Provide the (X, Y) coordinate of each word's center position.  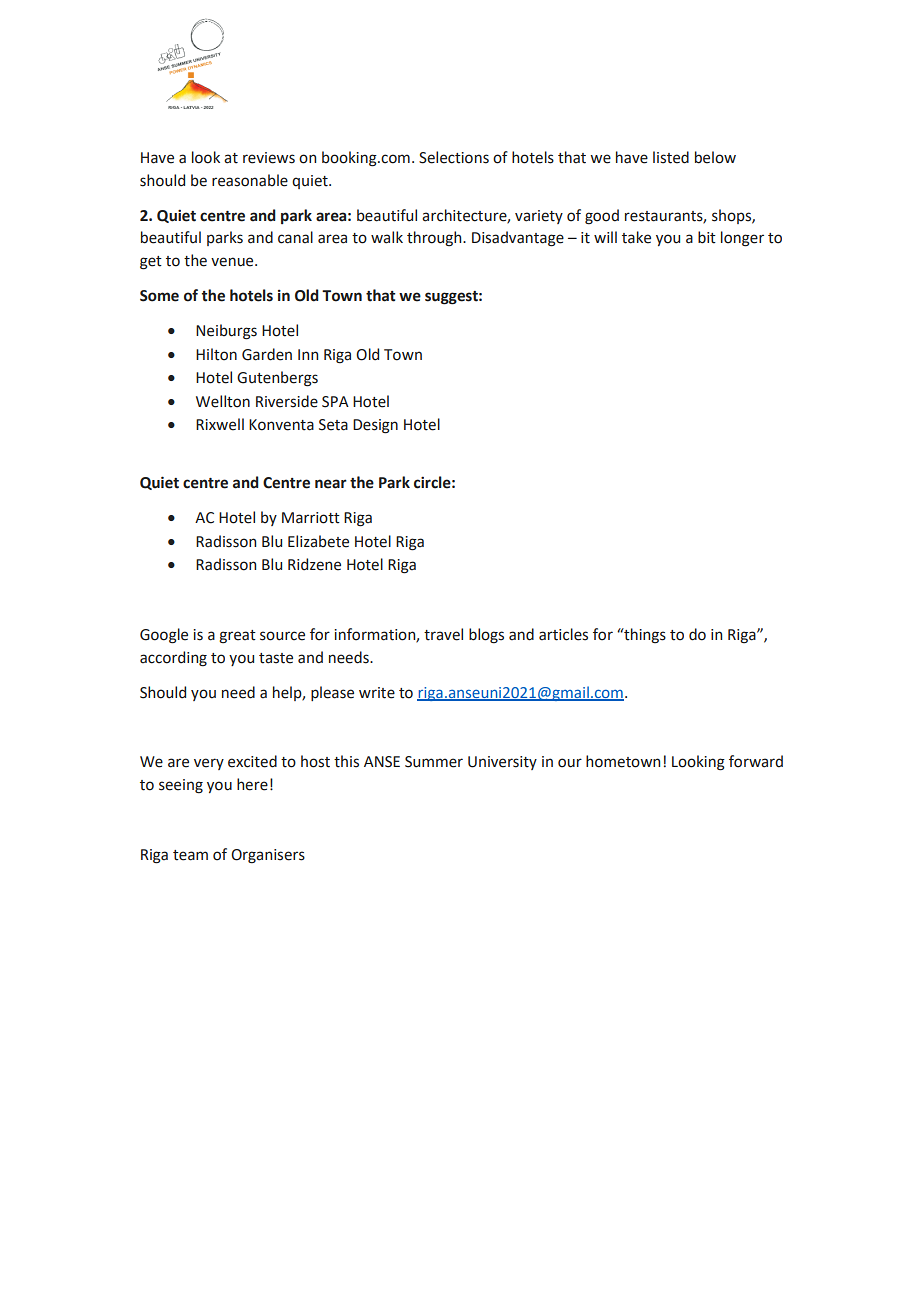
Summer (434, 762)
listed (671, 157)
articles (563, 634)
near (331, 484)
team (190, 855)
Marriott (311, 518)
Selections (454, 157)
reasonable (250, 180)
